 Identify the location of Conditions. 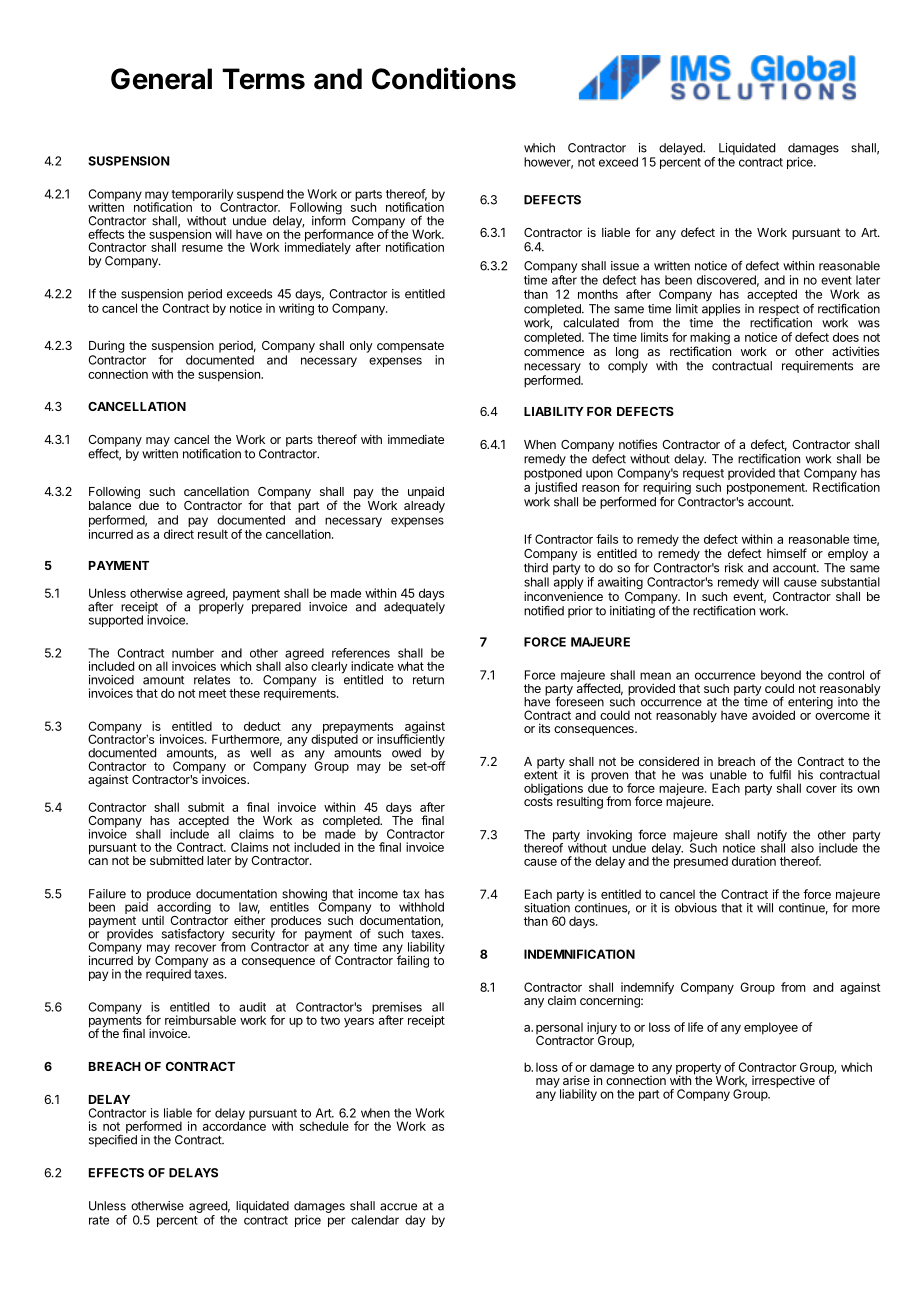
(444, 78).
